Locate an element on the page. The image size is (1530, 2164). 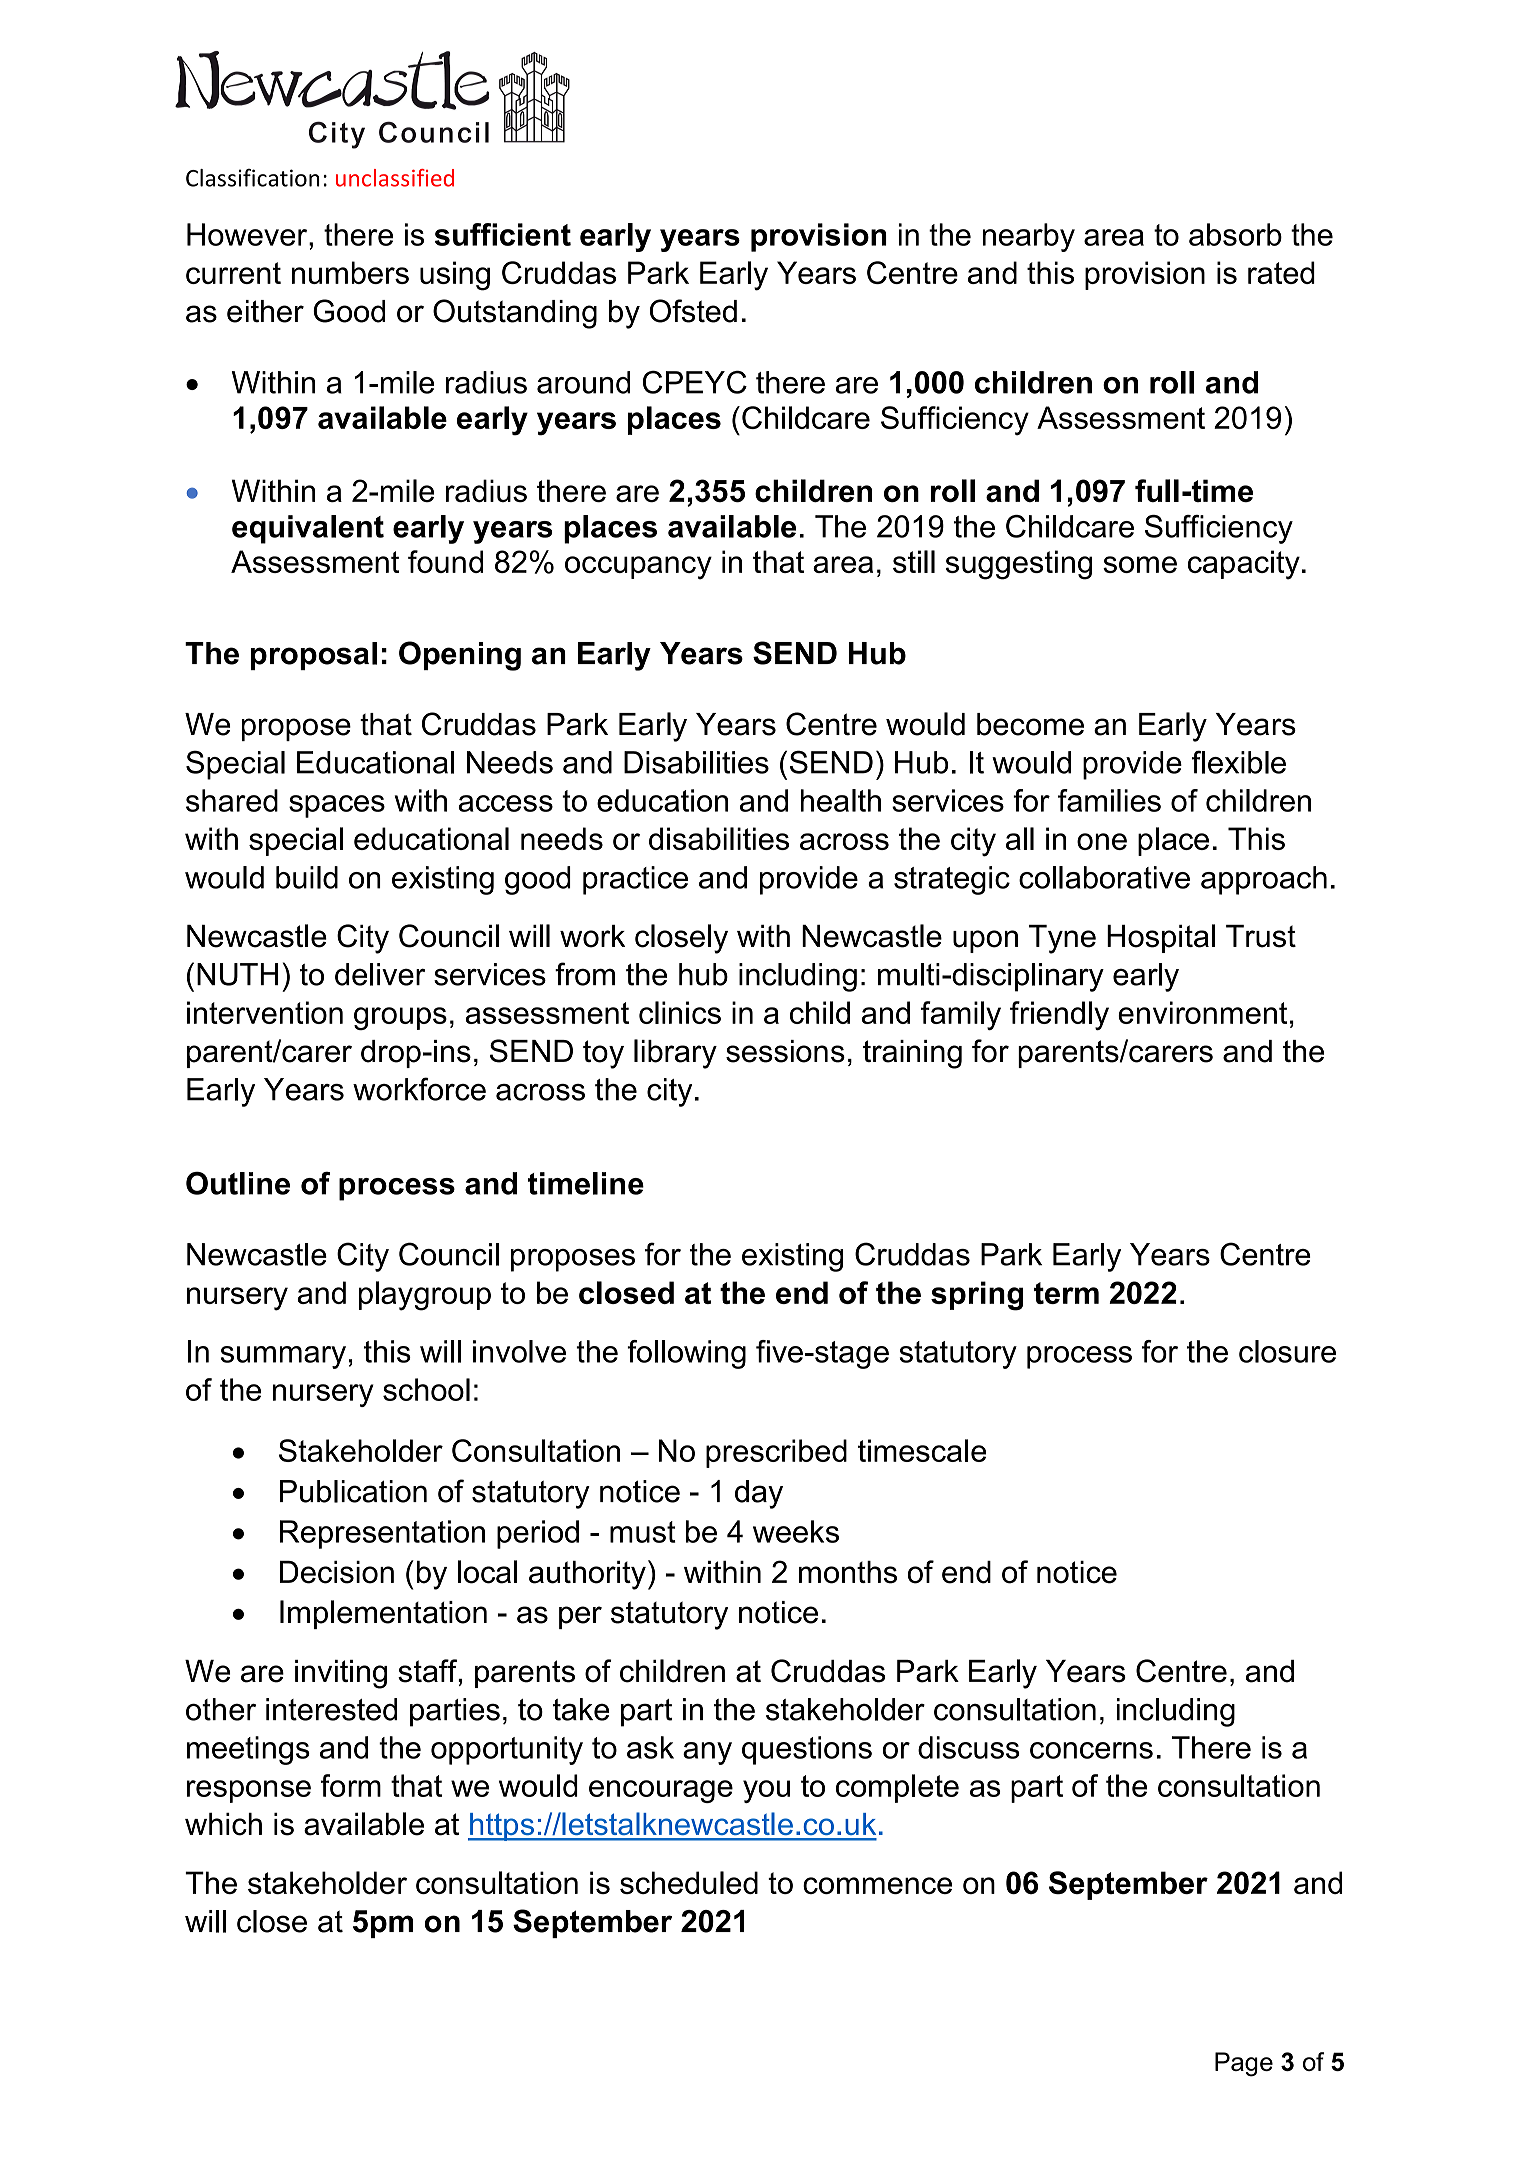
scheduled is located at coordinates (689, 1882).
